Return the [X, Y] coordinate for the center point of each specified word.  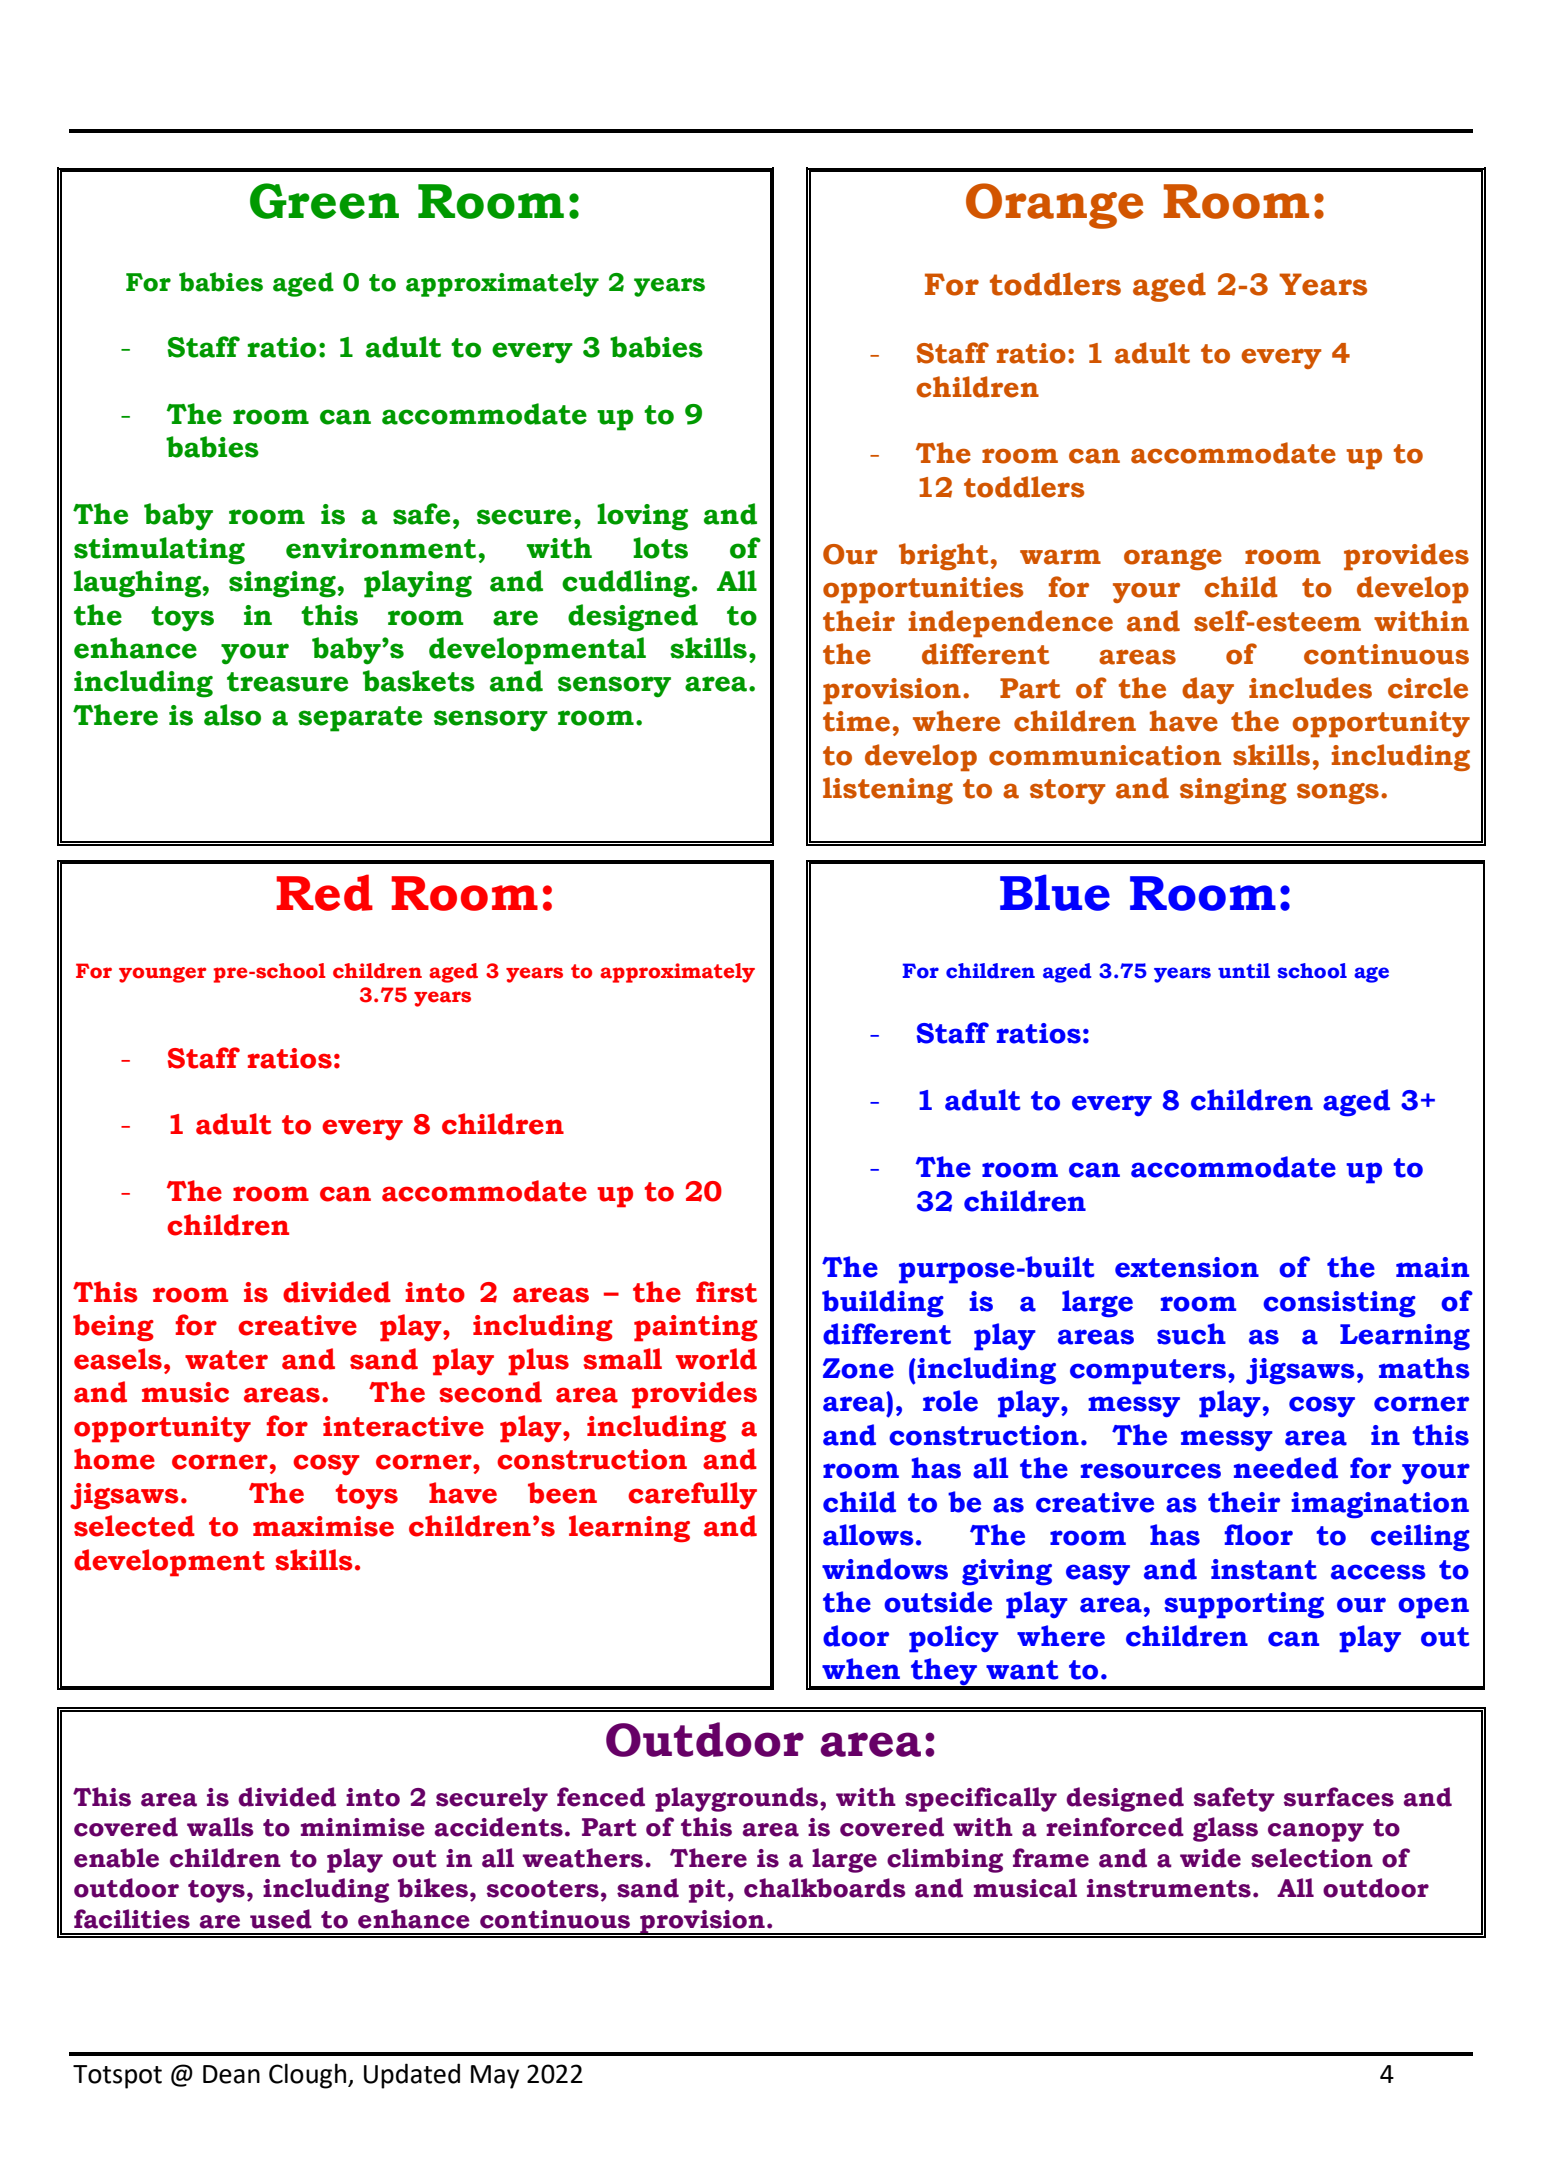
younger [163, 975]
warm [1060, 557]
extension [1187, 1267]
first [726, 1292]
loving [642, 517]
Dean [231, 2074]
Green [324, 201]
